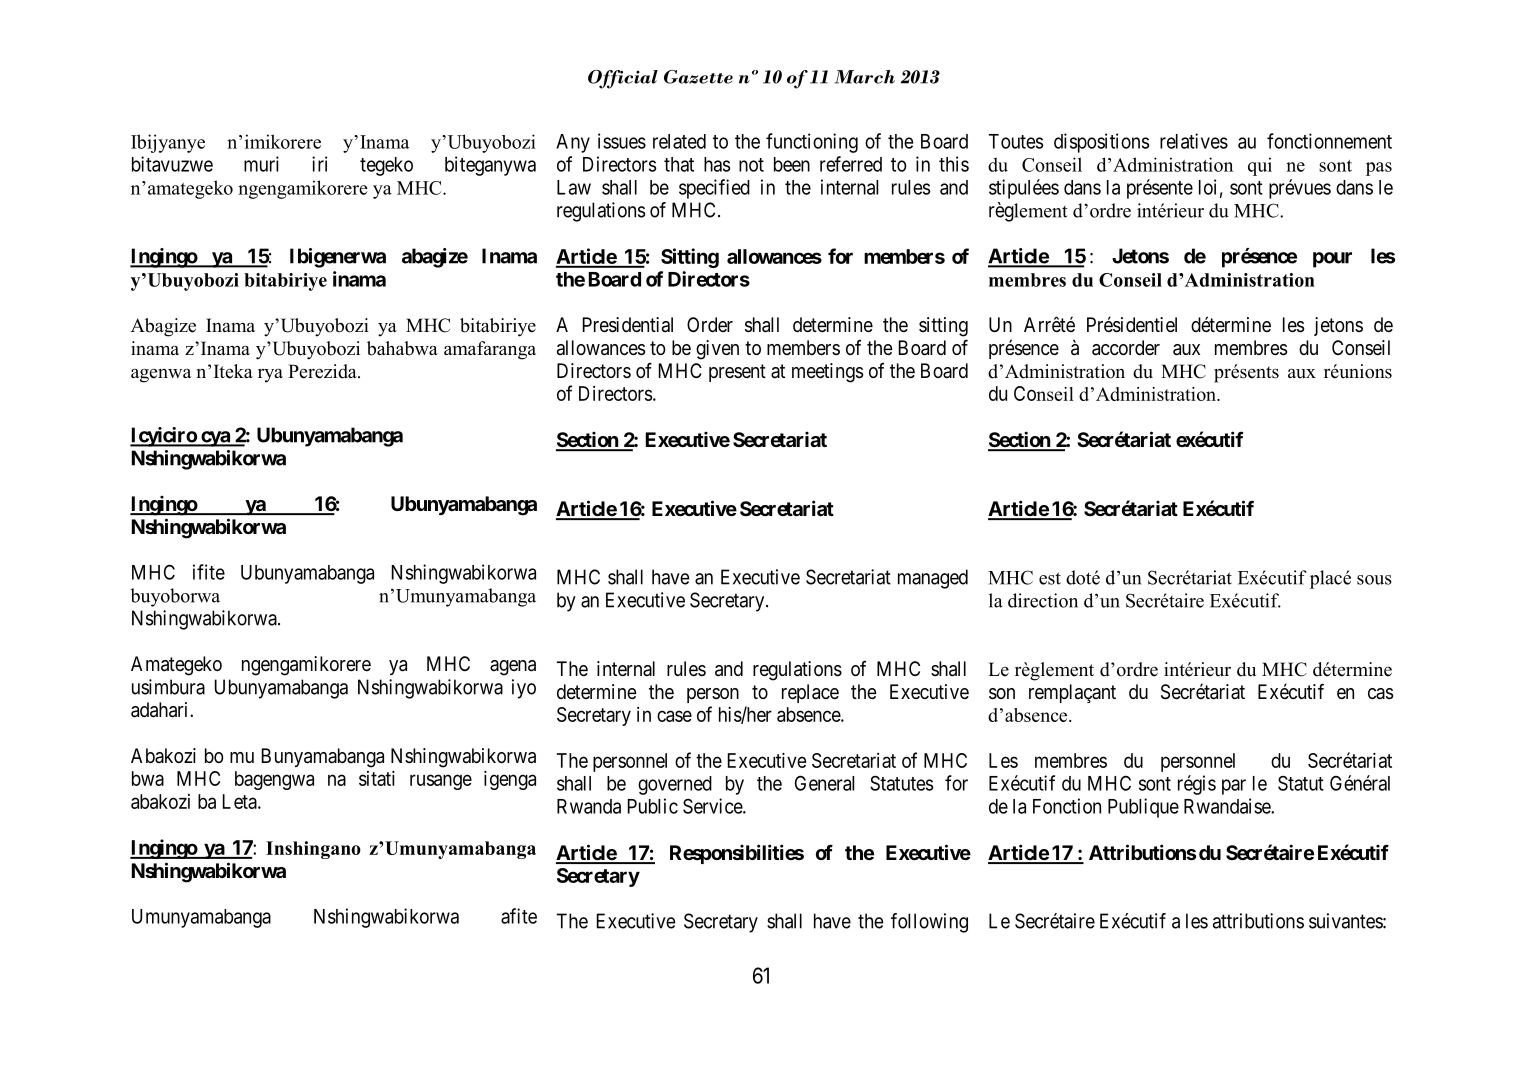  I want to click on par, so click(1234, 787).
